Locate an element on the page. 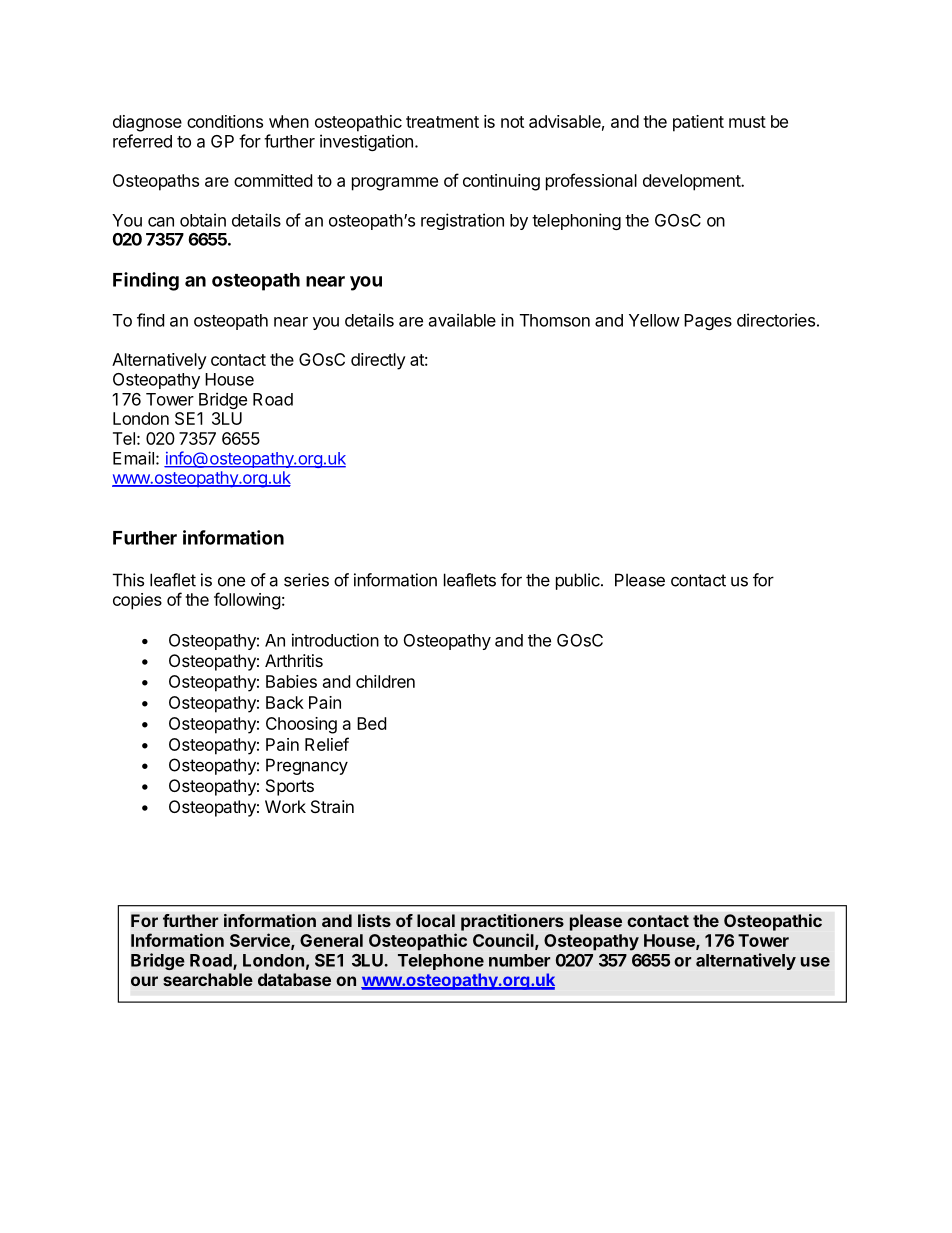 The height and width of the page is (1233, 952). following is located at coordinates (247, 601).
